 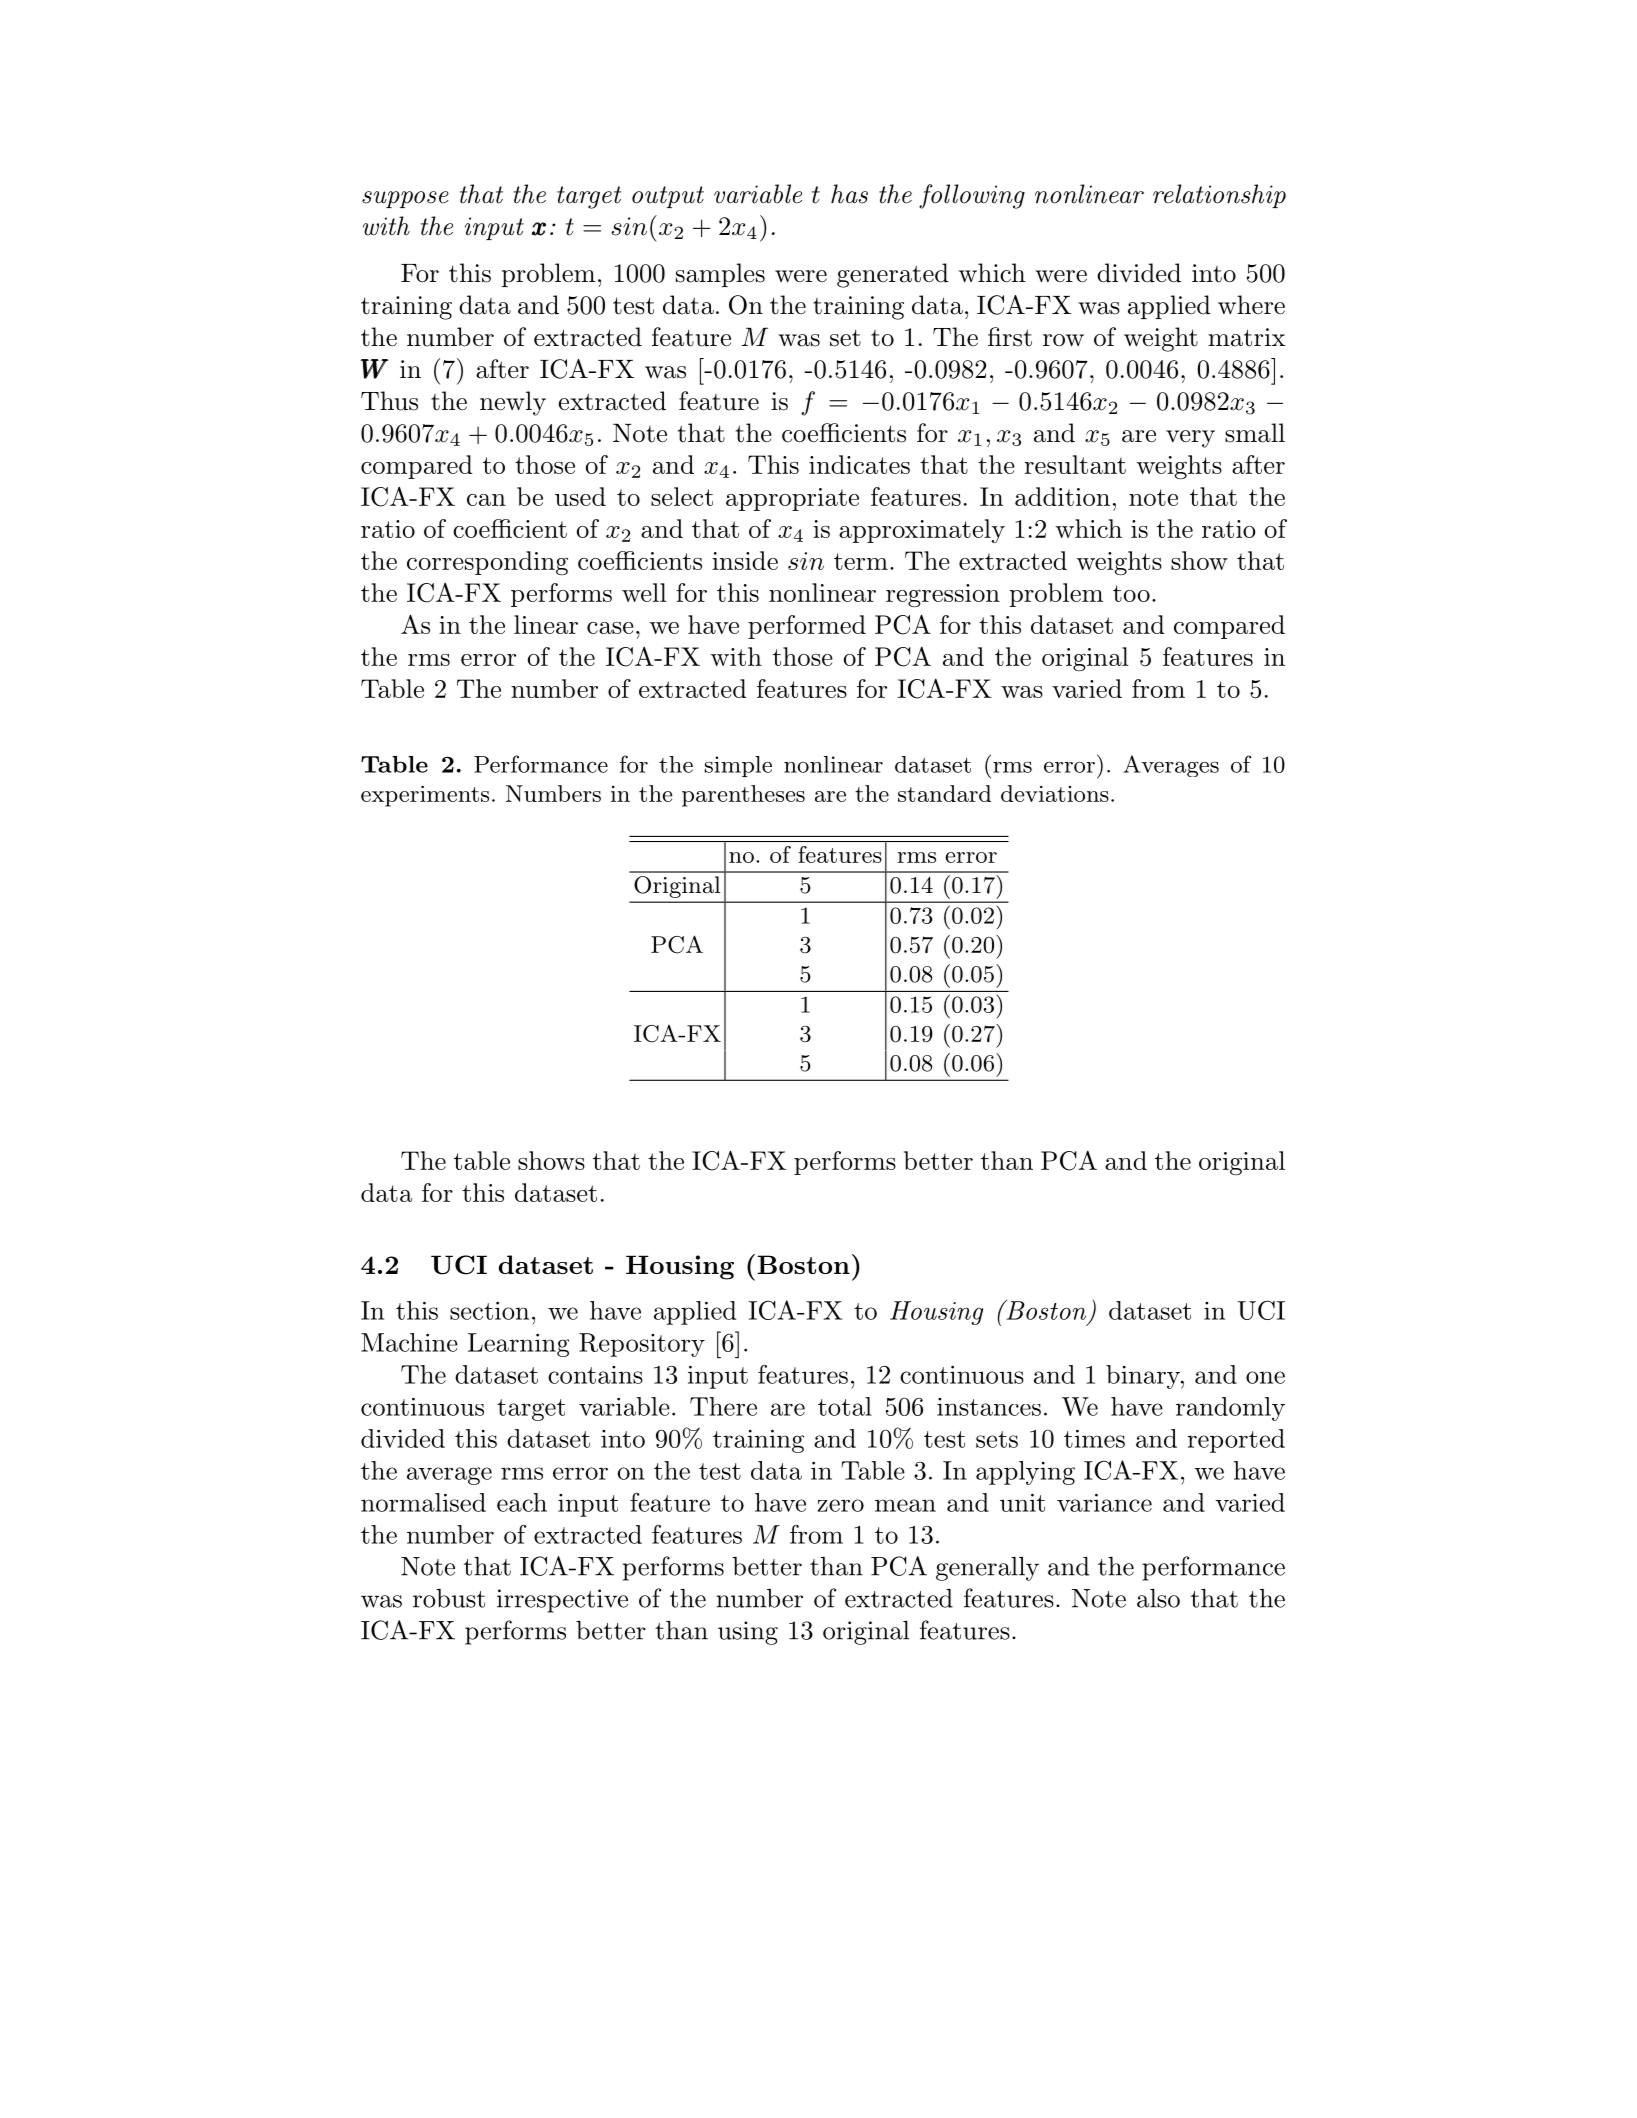 What do you see at coordinates (840, 1505) in the screenshot?
I see `zero` at bounding box center [840, 1505].
